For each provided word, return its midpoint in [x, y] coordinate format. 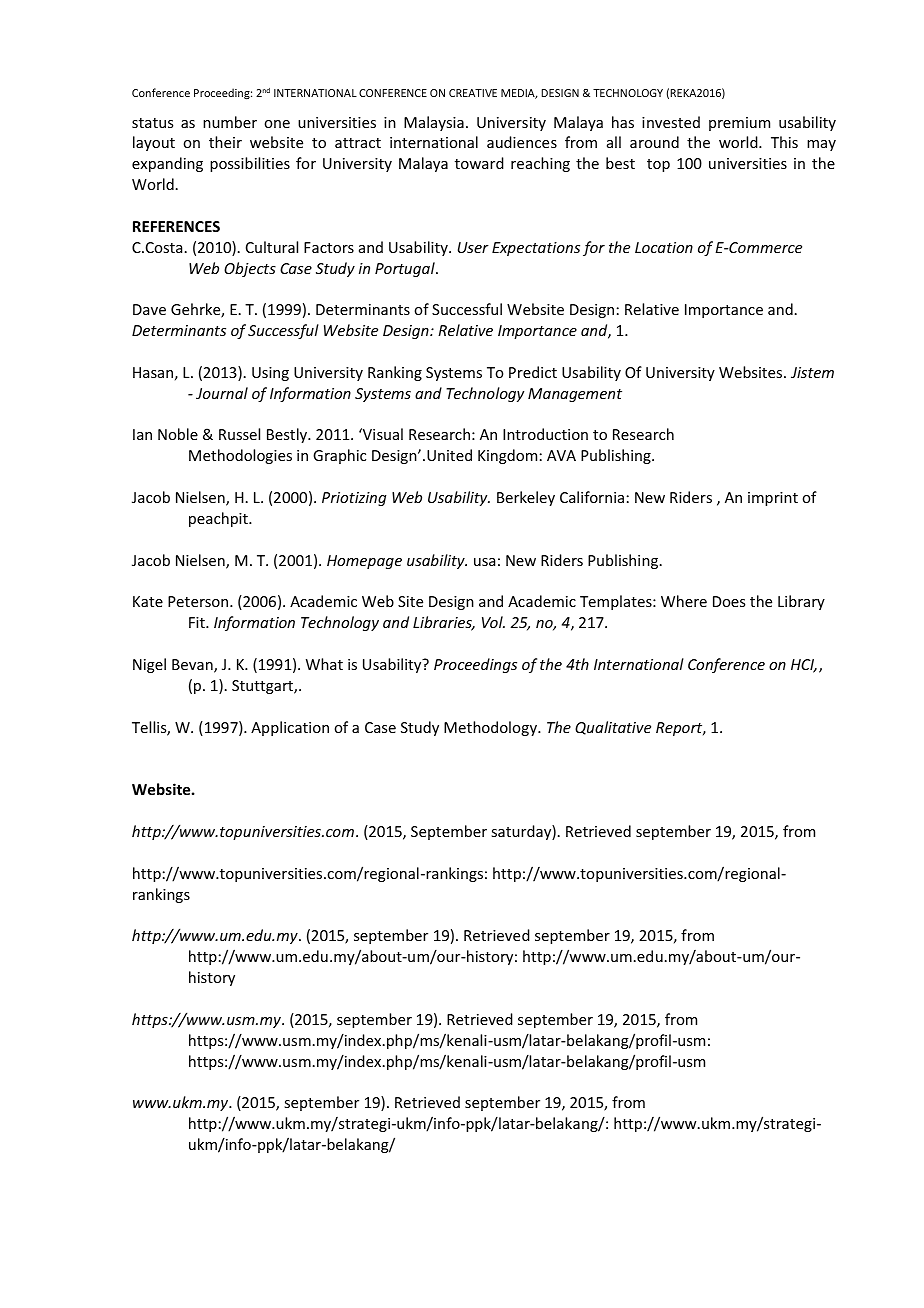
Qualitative [613, 728]
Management [575, 395]
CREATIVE [473, 93]
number [230, 122]
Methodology [491, 728]
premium [739, 124]
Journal [222, 393]
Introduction [545, 434]
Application [290, 728]
